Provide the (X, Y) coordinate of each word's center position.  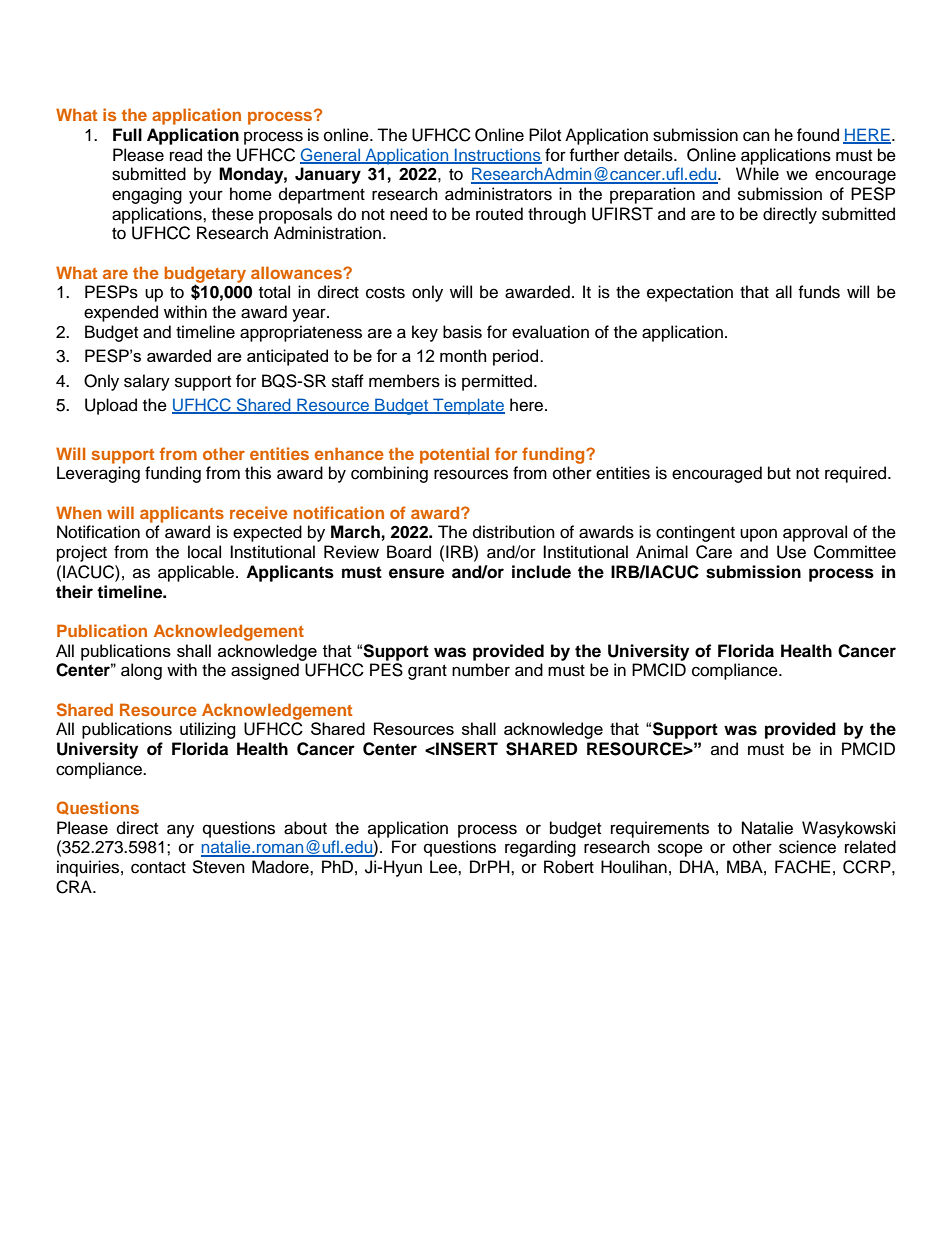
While (757, 174)
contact (158, 868)
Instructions (497, 155)
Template (468, 406)
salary (147, 382)
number (481, 670)
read (186, 155)
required (857, 474)
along (141, 671)
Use (791, 552)
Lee (444, 867)
